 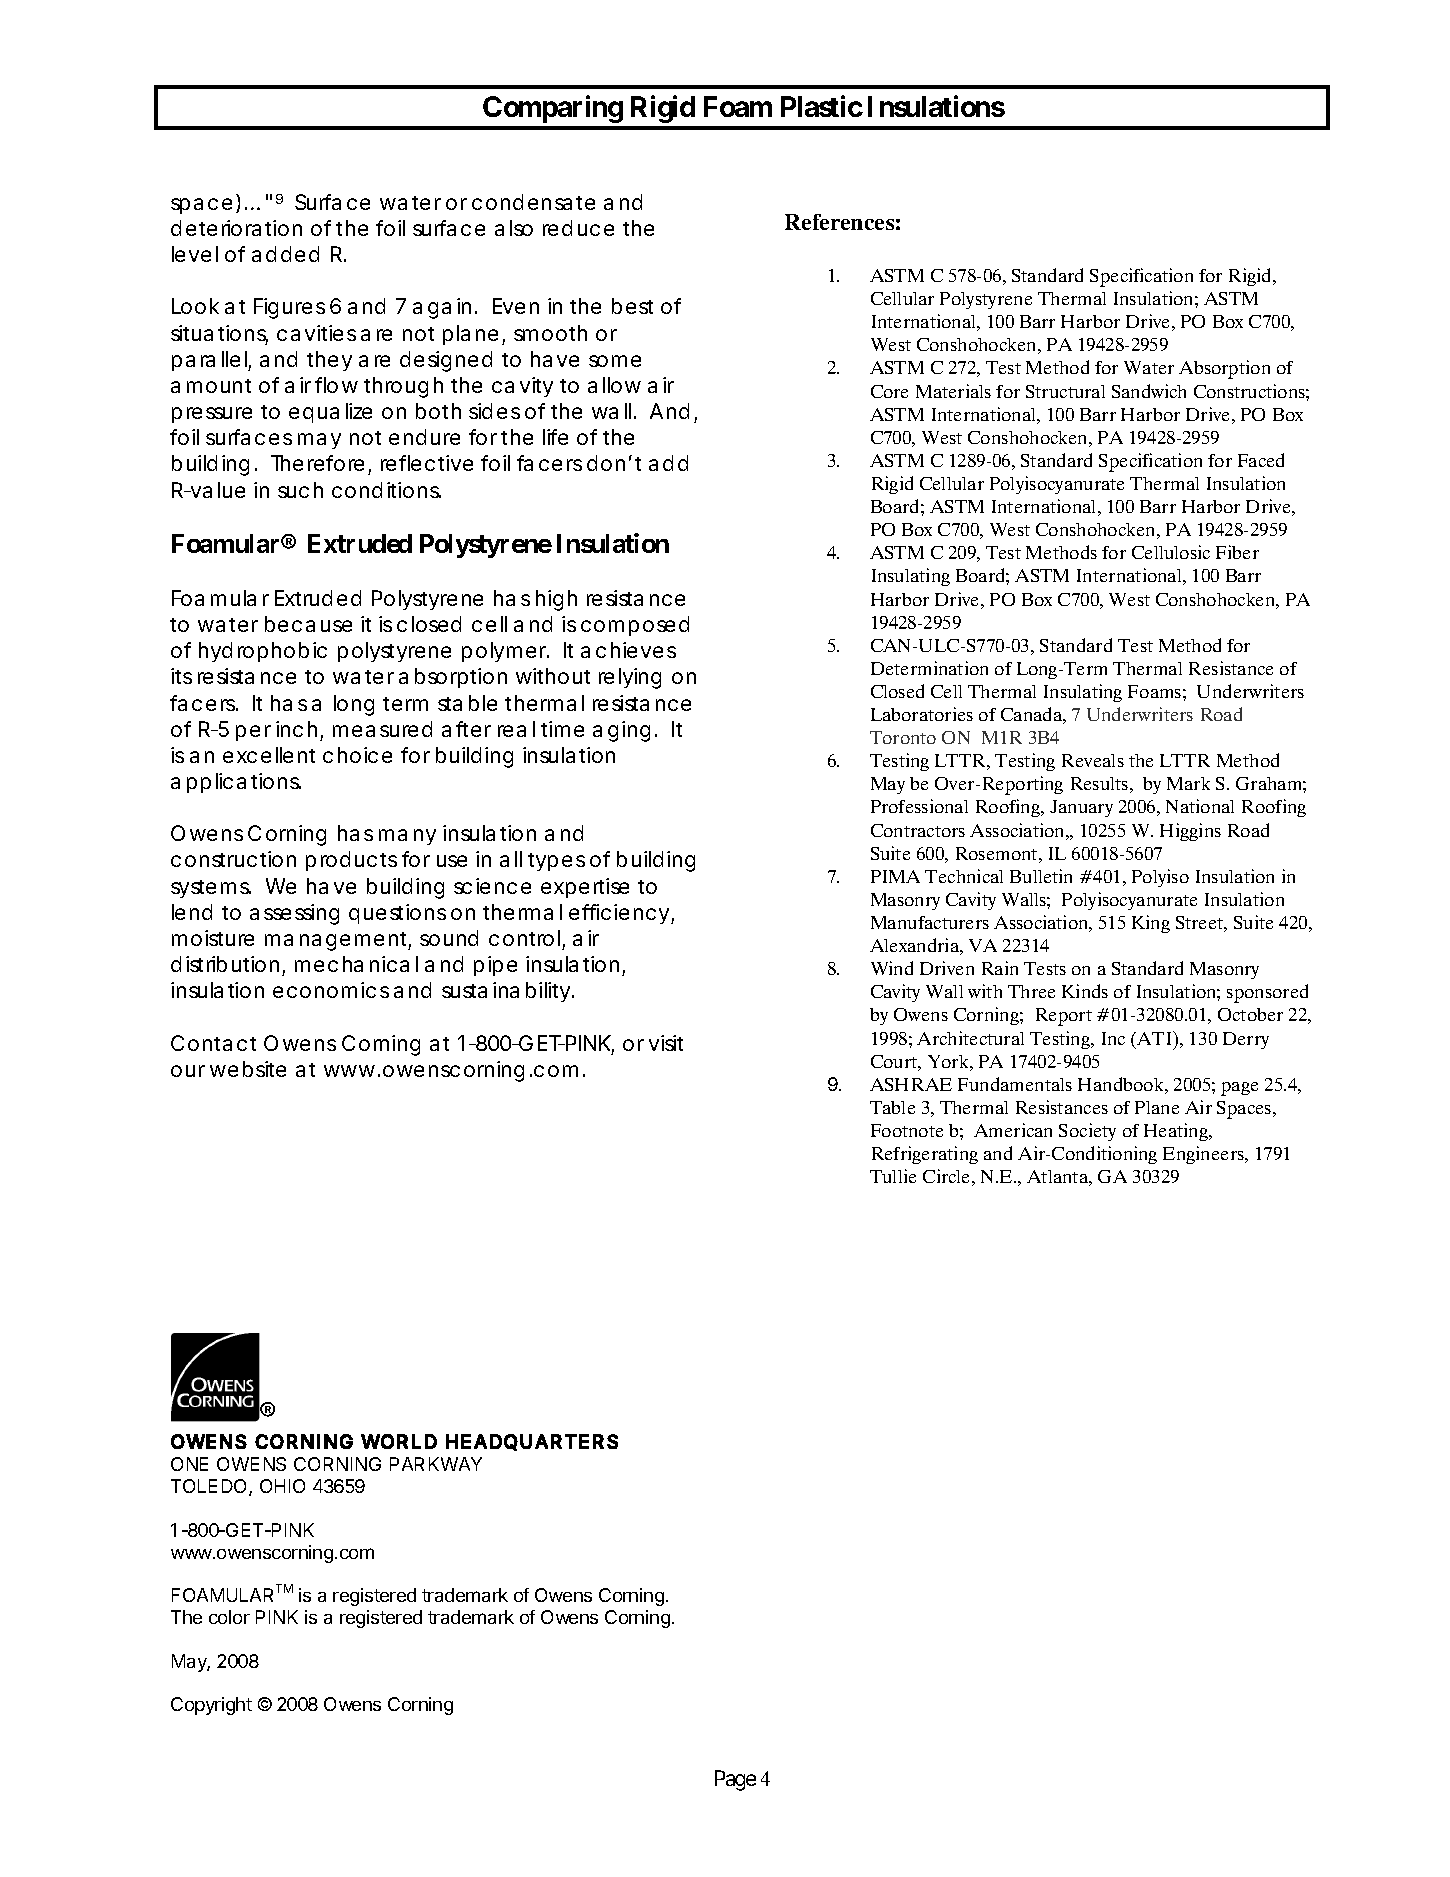 What do you see at coordinates (285, 254) in the document?
I see `added` at bounding box center [285, 254].
